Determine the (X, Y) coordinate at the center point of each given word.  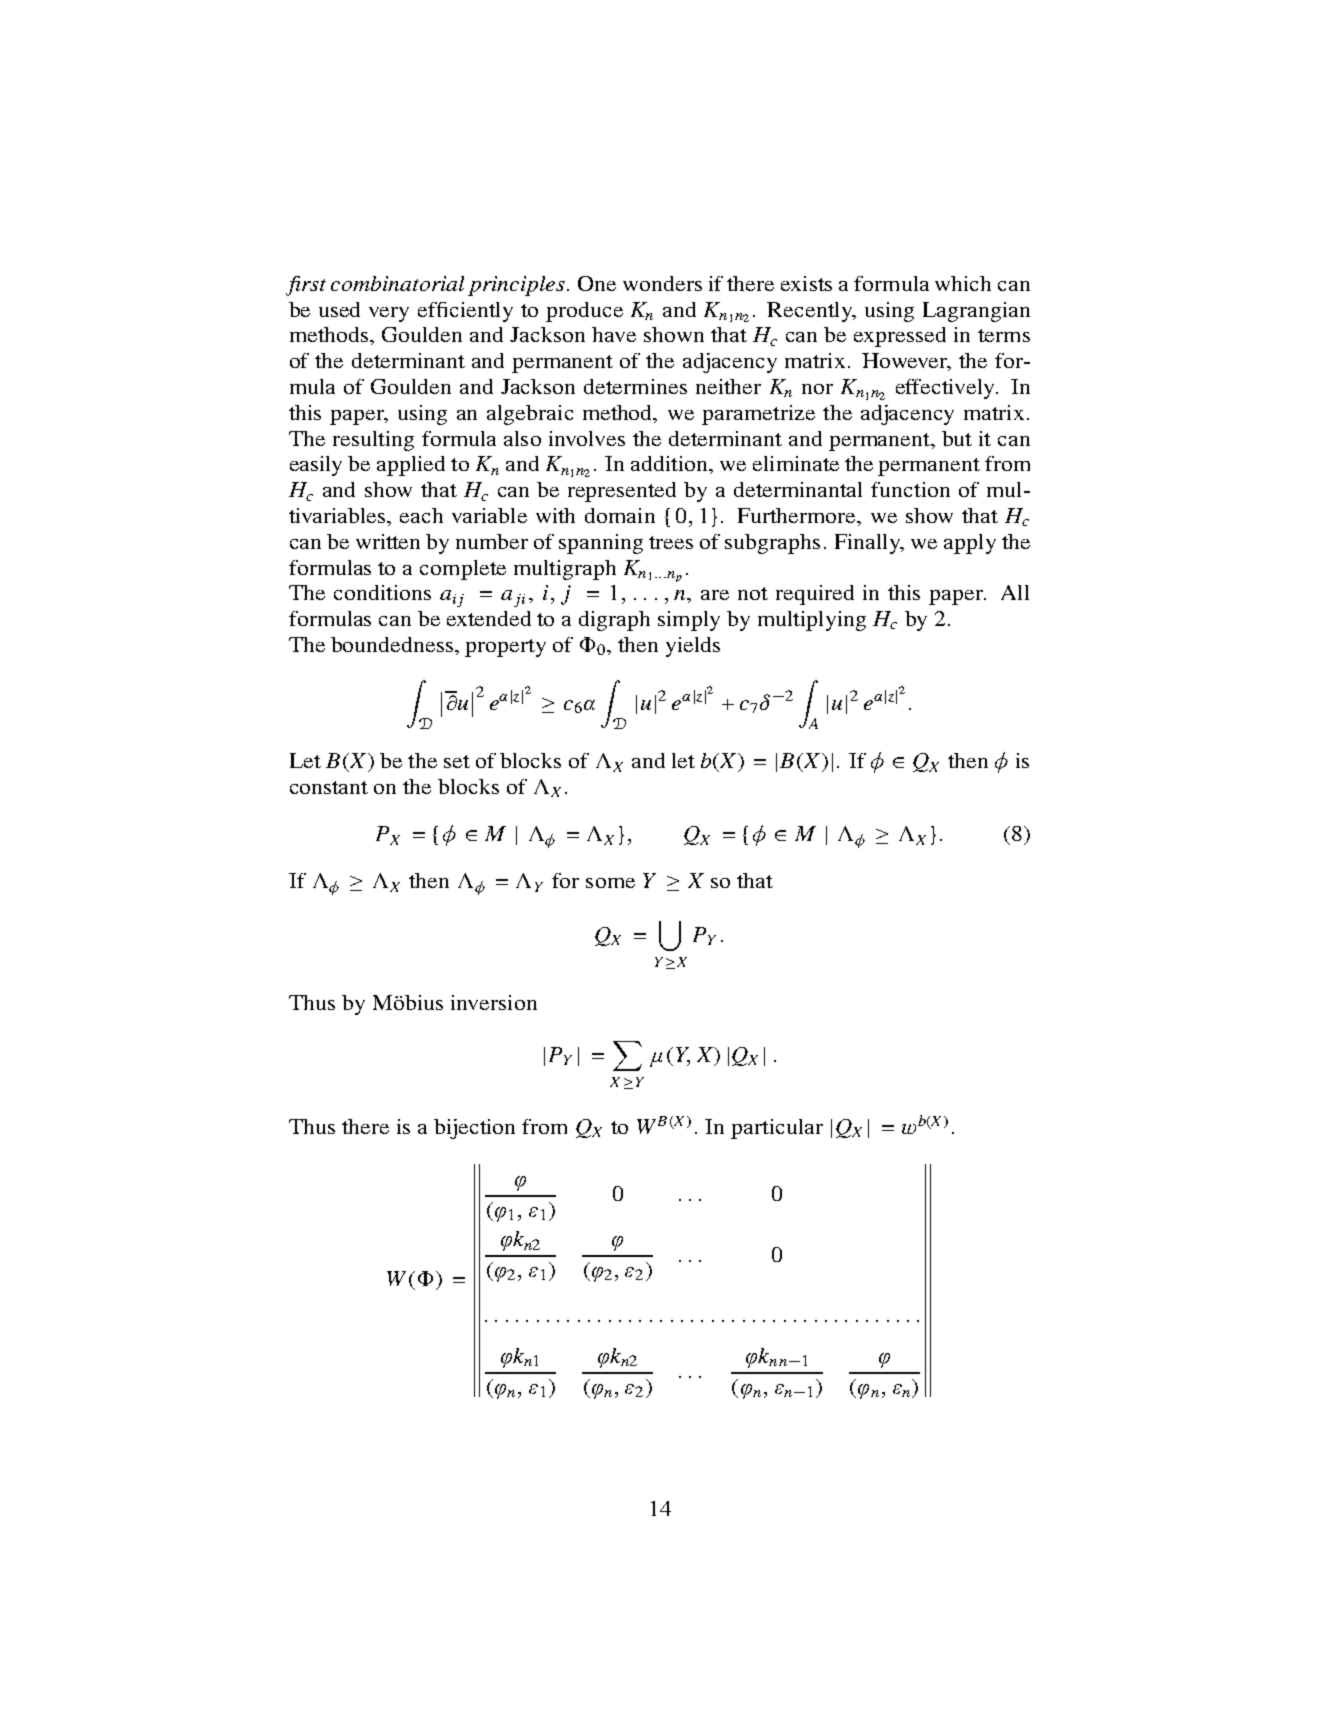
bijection (474, 1129)
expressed (900, 337)
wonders (662, 283)
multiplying (812, 621)
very (389, 314)
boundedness (393, 644)
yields (693, 647)
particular (777, 1129)
